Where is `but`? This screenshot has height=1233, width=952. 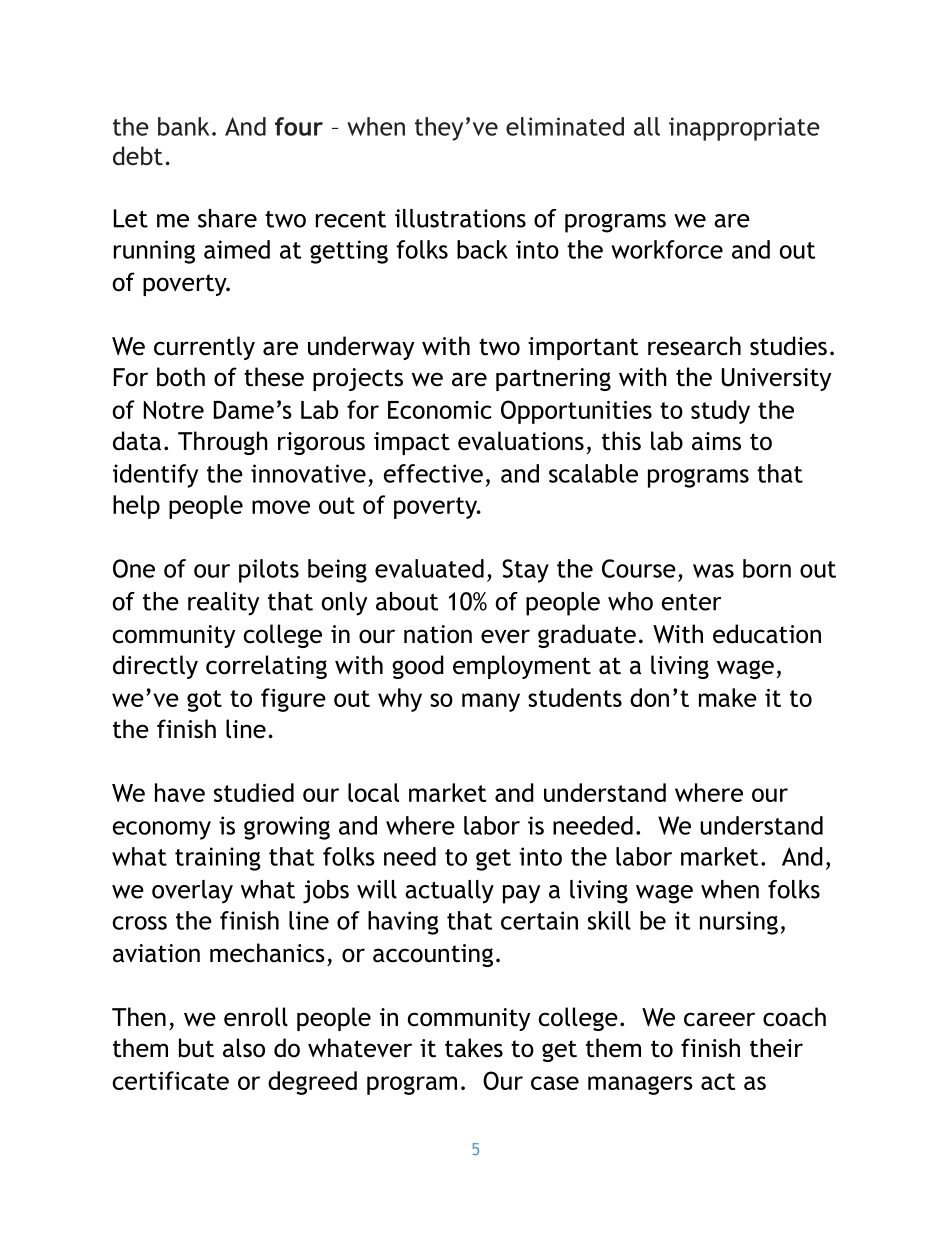 but is located at coordinates (196, 1048).
